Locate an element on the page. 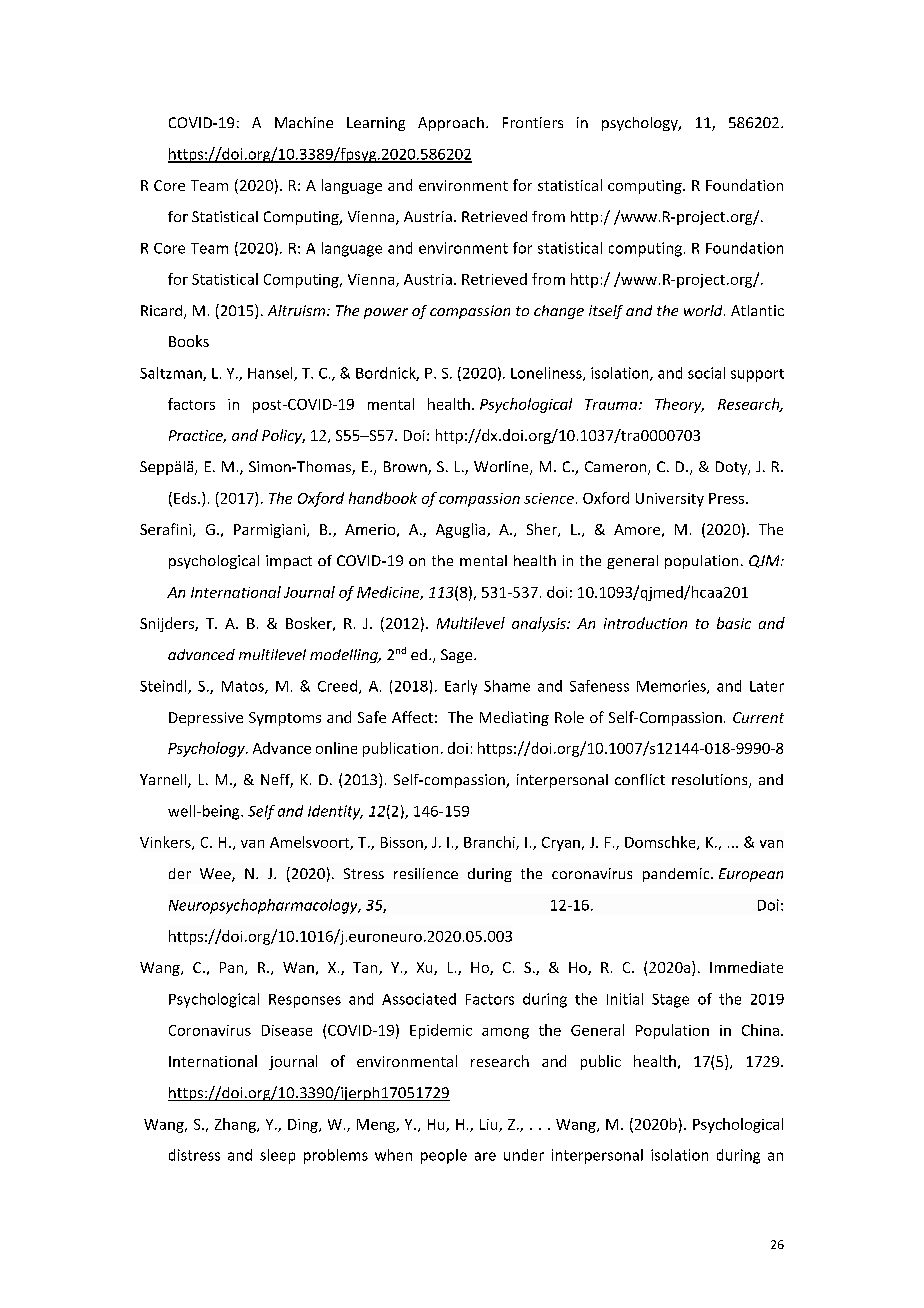 Image resolution: width=924 pixels, height=1308 pixels. Loneliness is located at coordinates (547, 374).
